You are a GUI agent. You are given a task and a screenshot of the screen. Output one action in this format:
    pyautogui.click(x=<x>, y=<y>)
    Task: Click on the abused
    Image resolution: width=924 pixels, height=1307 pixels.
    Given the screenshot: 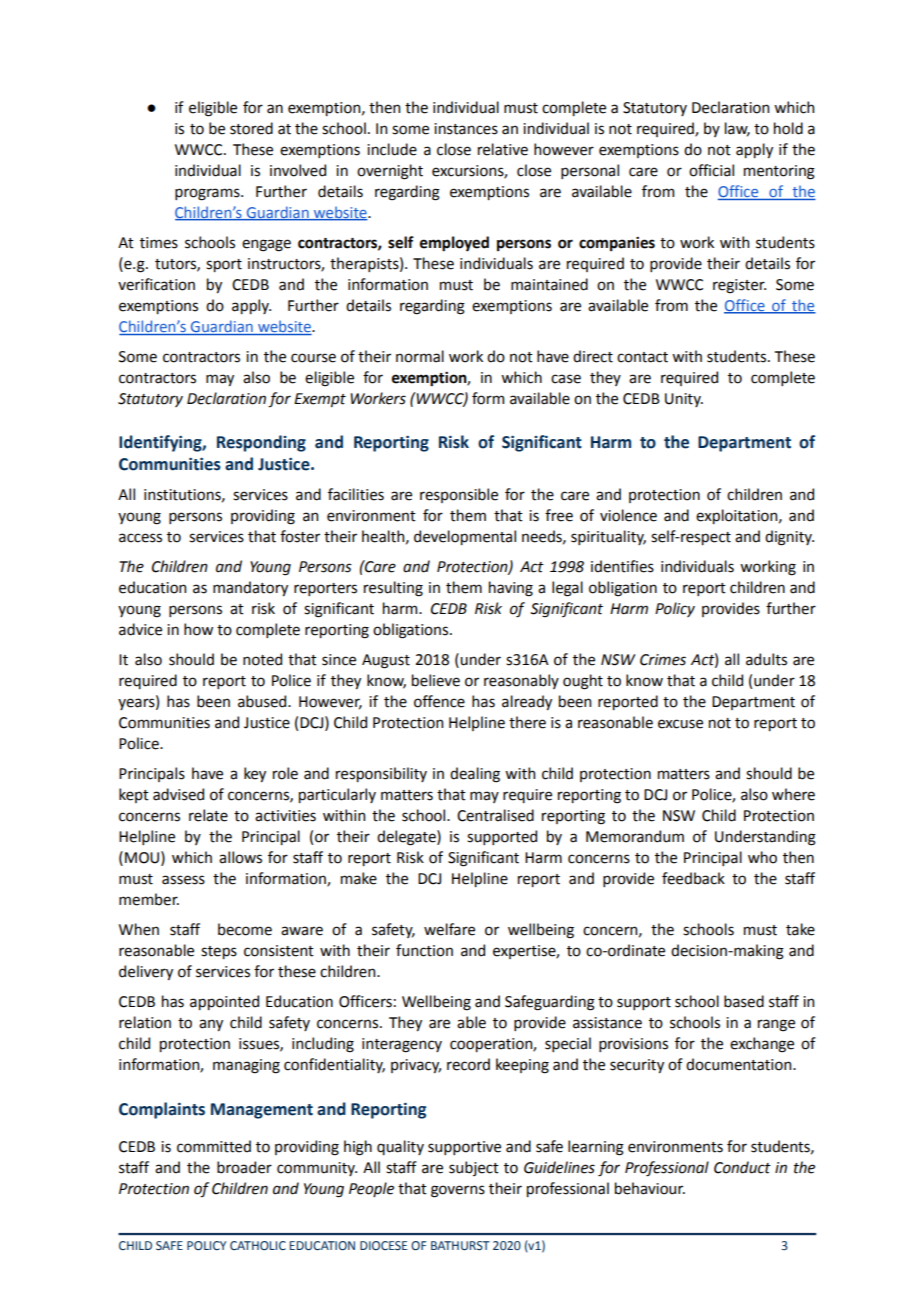 What is the action you would take?
    pyautogui.click(x=263, y=701)
